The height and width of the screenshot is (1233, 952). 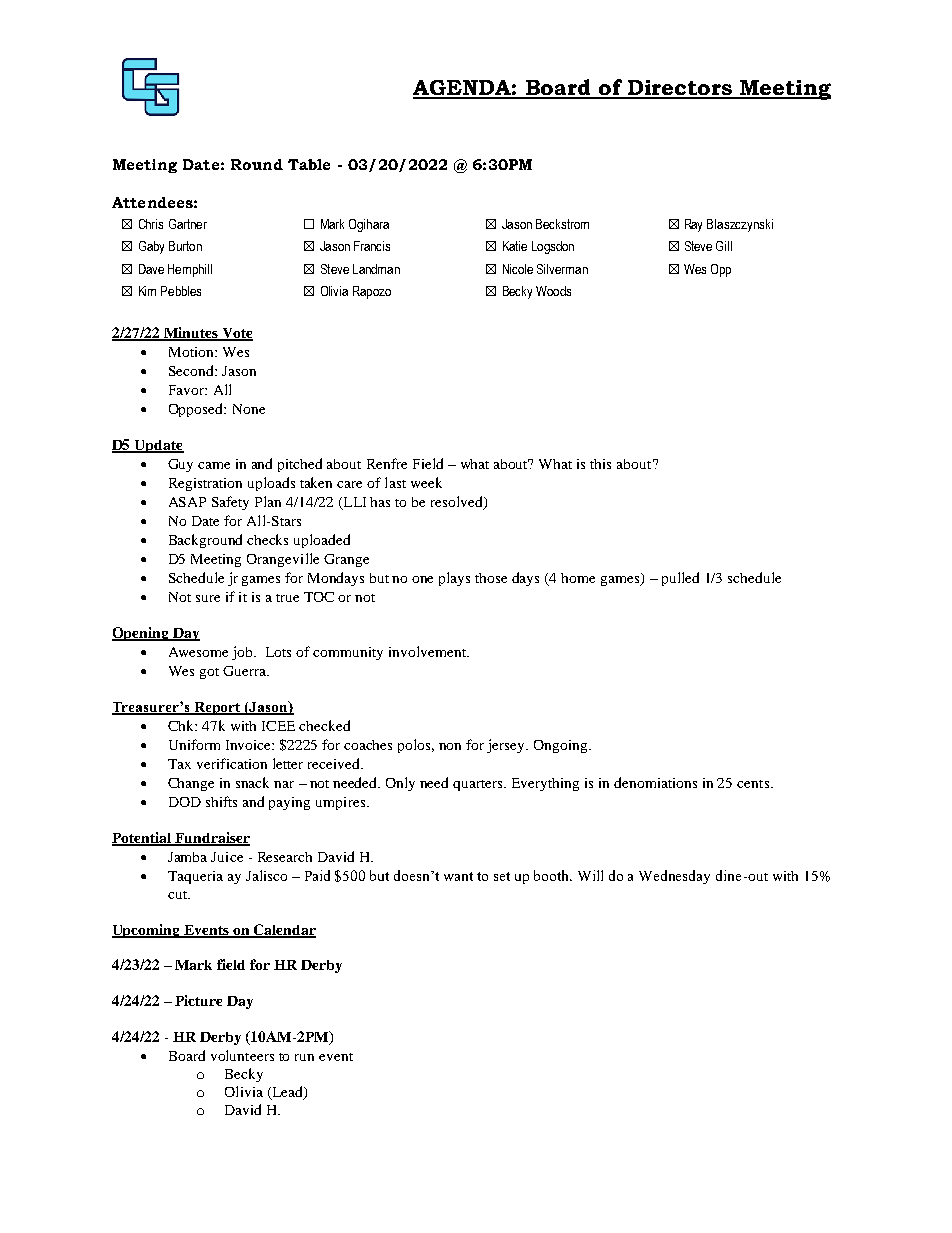 I want to click on Ray, so click(x=693, y=225).
